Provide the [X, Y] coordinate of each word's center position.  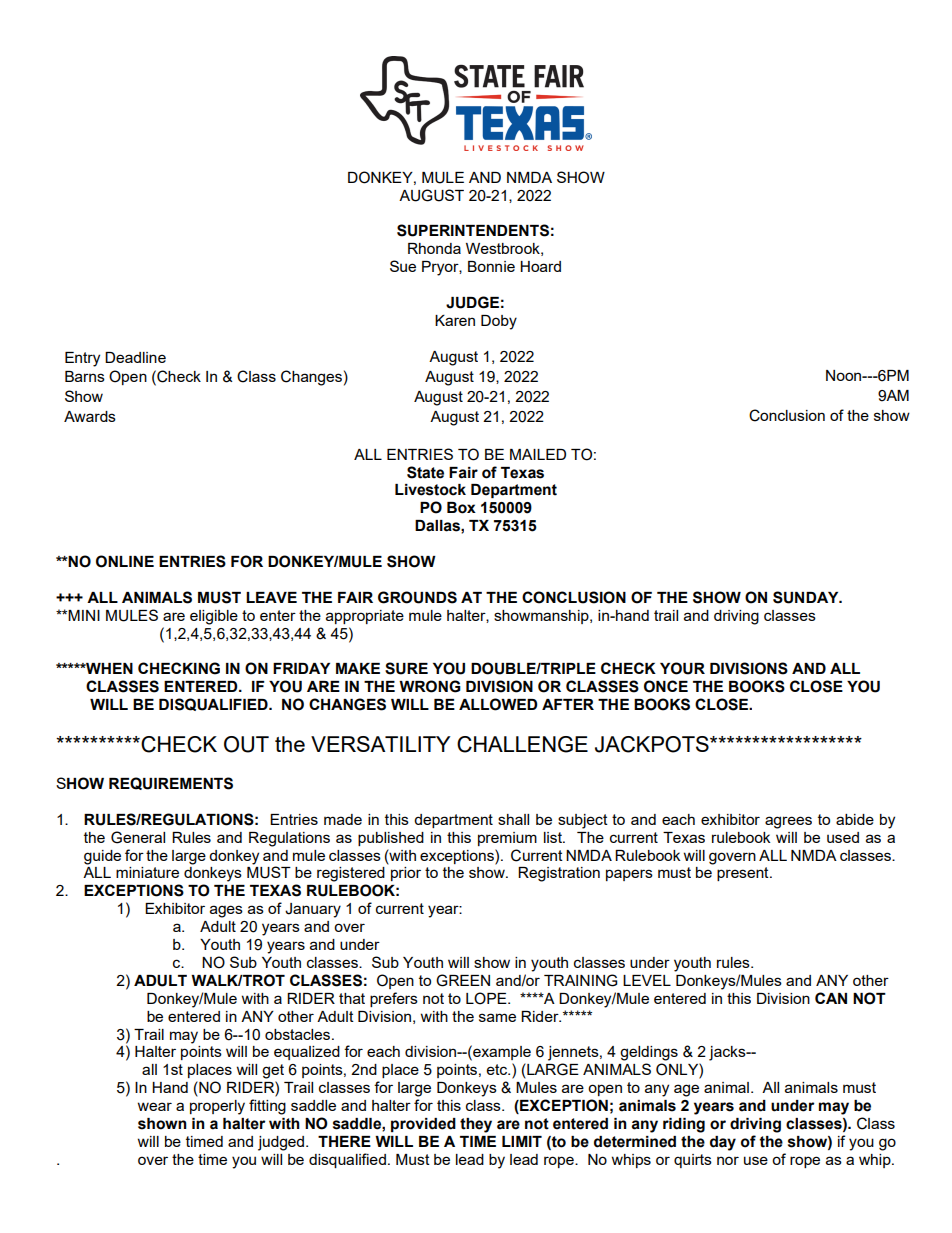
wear [155, 1106]
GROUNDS [417, 597]
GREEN [463, 980]
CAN [831, 998]
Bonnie [491, 266]
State [425, 472]
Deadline [135, 357]
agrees [788, 822]
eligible [214, 617]
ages [226, 911]
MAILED [538, 454]
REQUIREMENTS [171, 783]
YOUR [682, 668]
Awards [90, 416]
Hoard [540, 266]
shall [513, 819]
